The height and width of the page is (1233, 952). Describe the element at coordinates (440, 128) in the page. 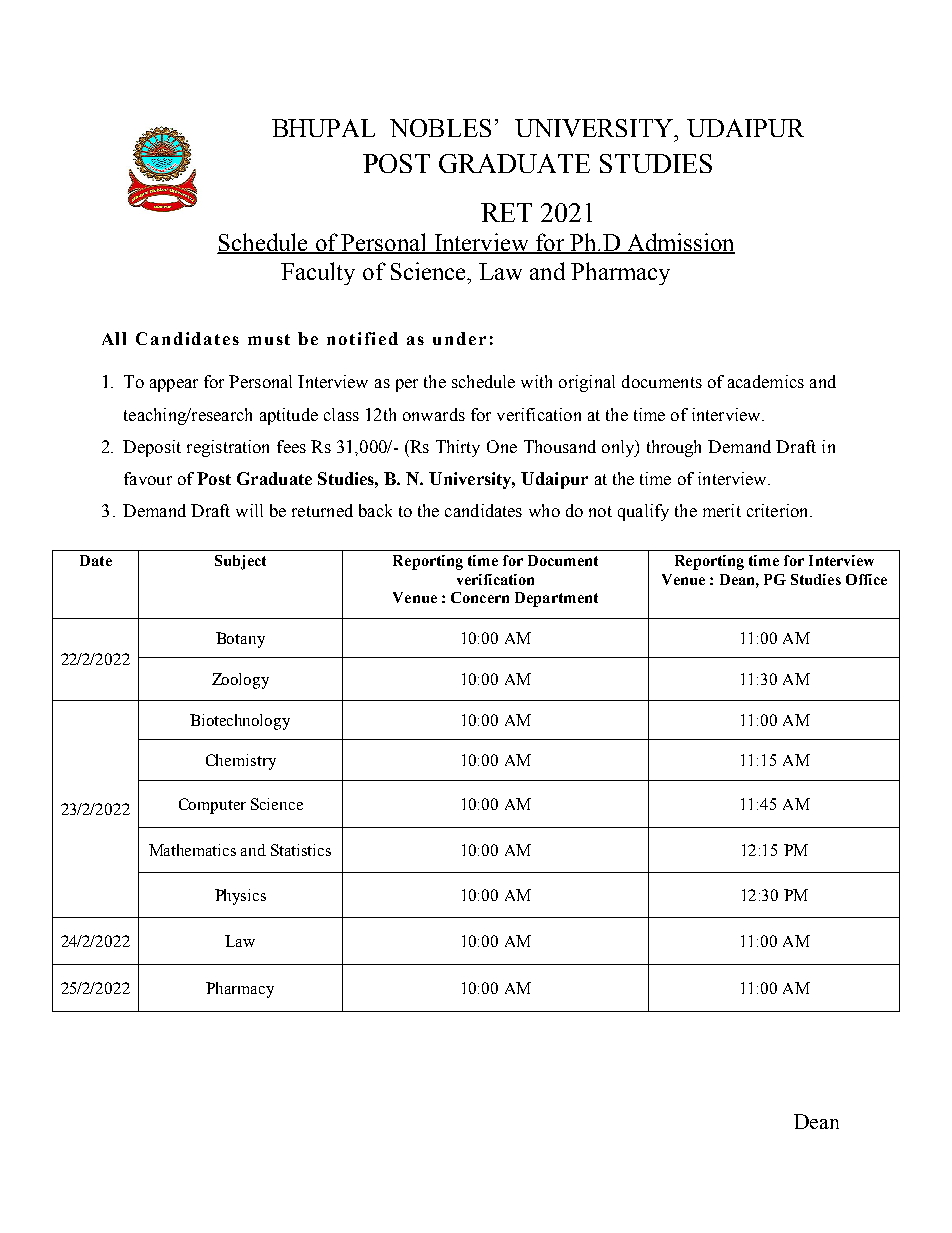

I see `NOBLES` at that location.
